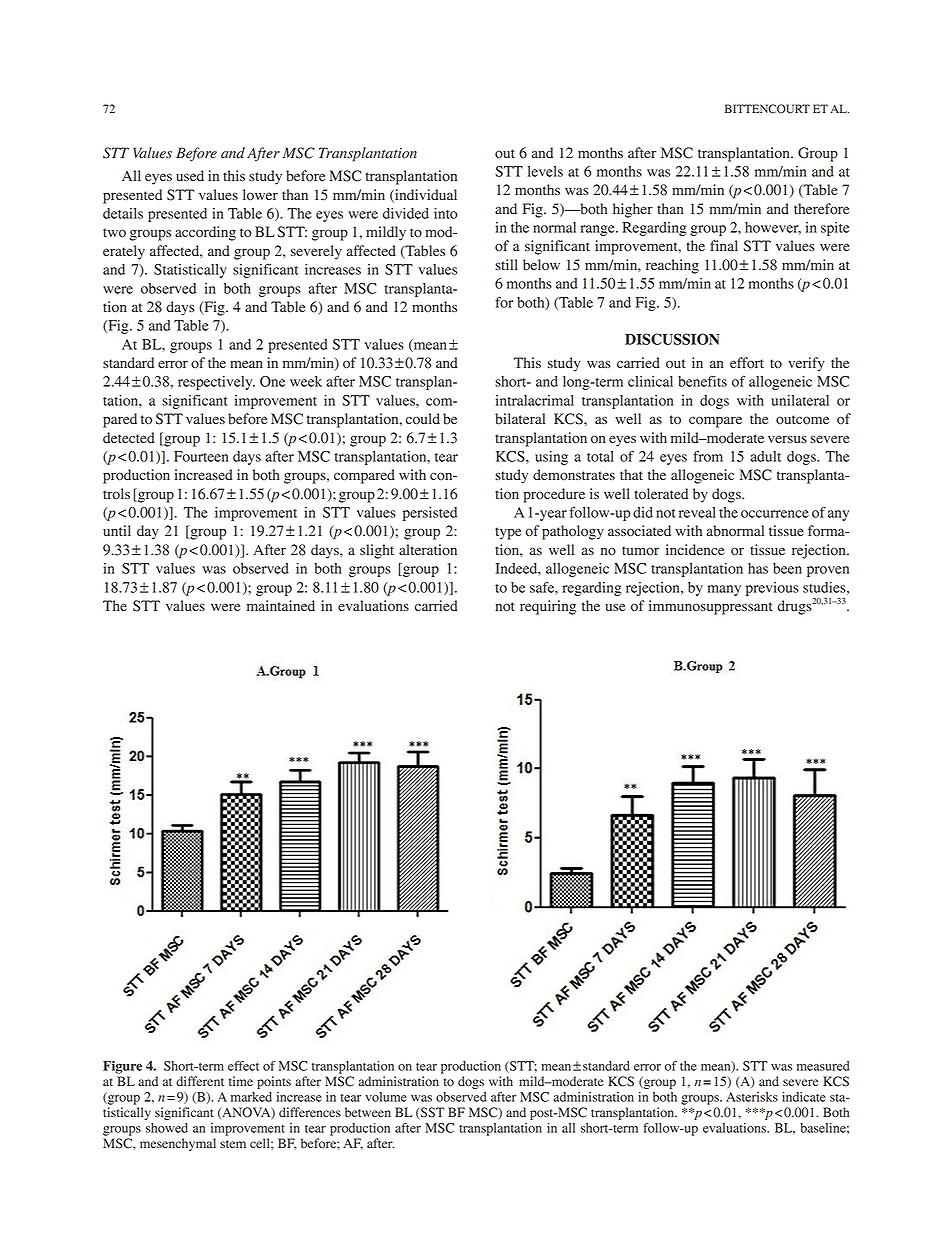 This document has width=952, height=1233. Describe the element at coordinates (787, 439) in the document. I see `versus` at that location.
